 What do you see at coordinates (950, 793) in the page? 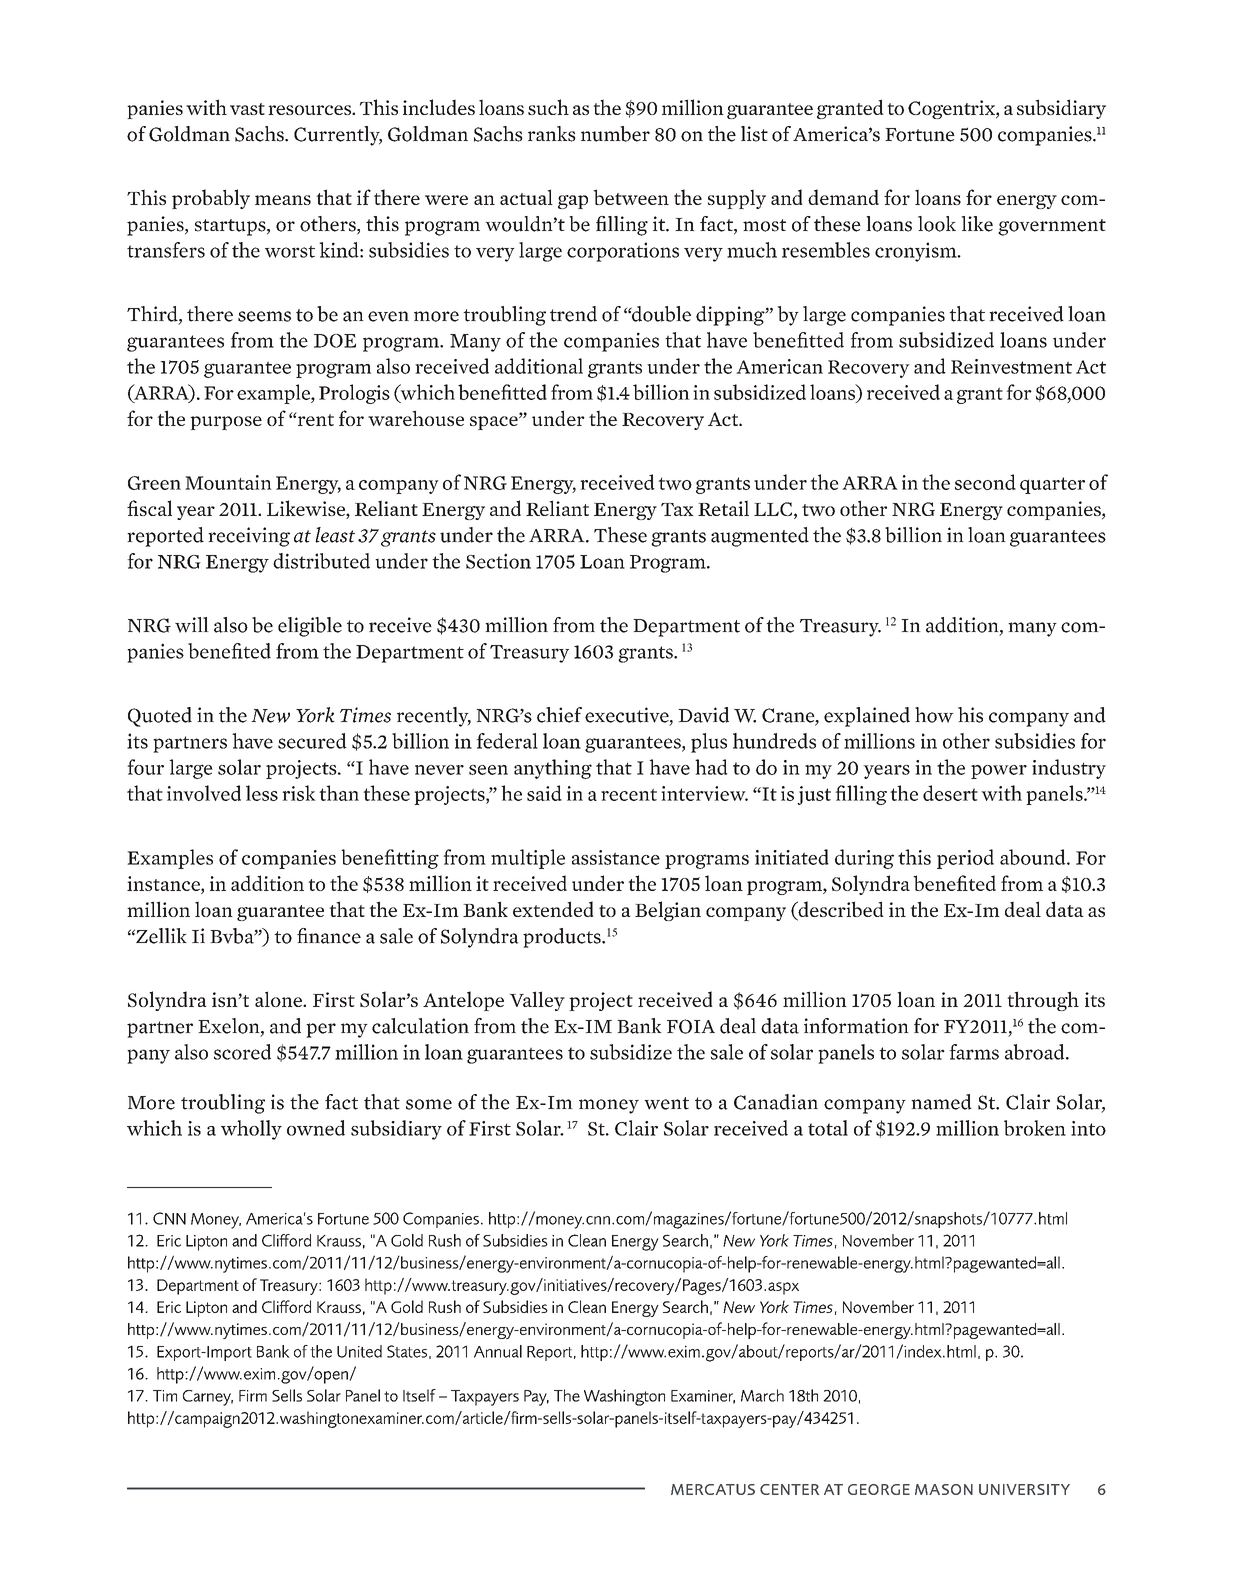
I see `desert` at bounding box center [950, 793].
